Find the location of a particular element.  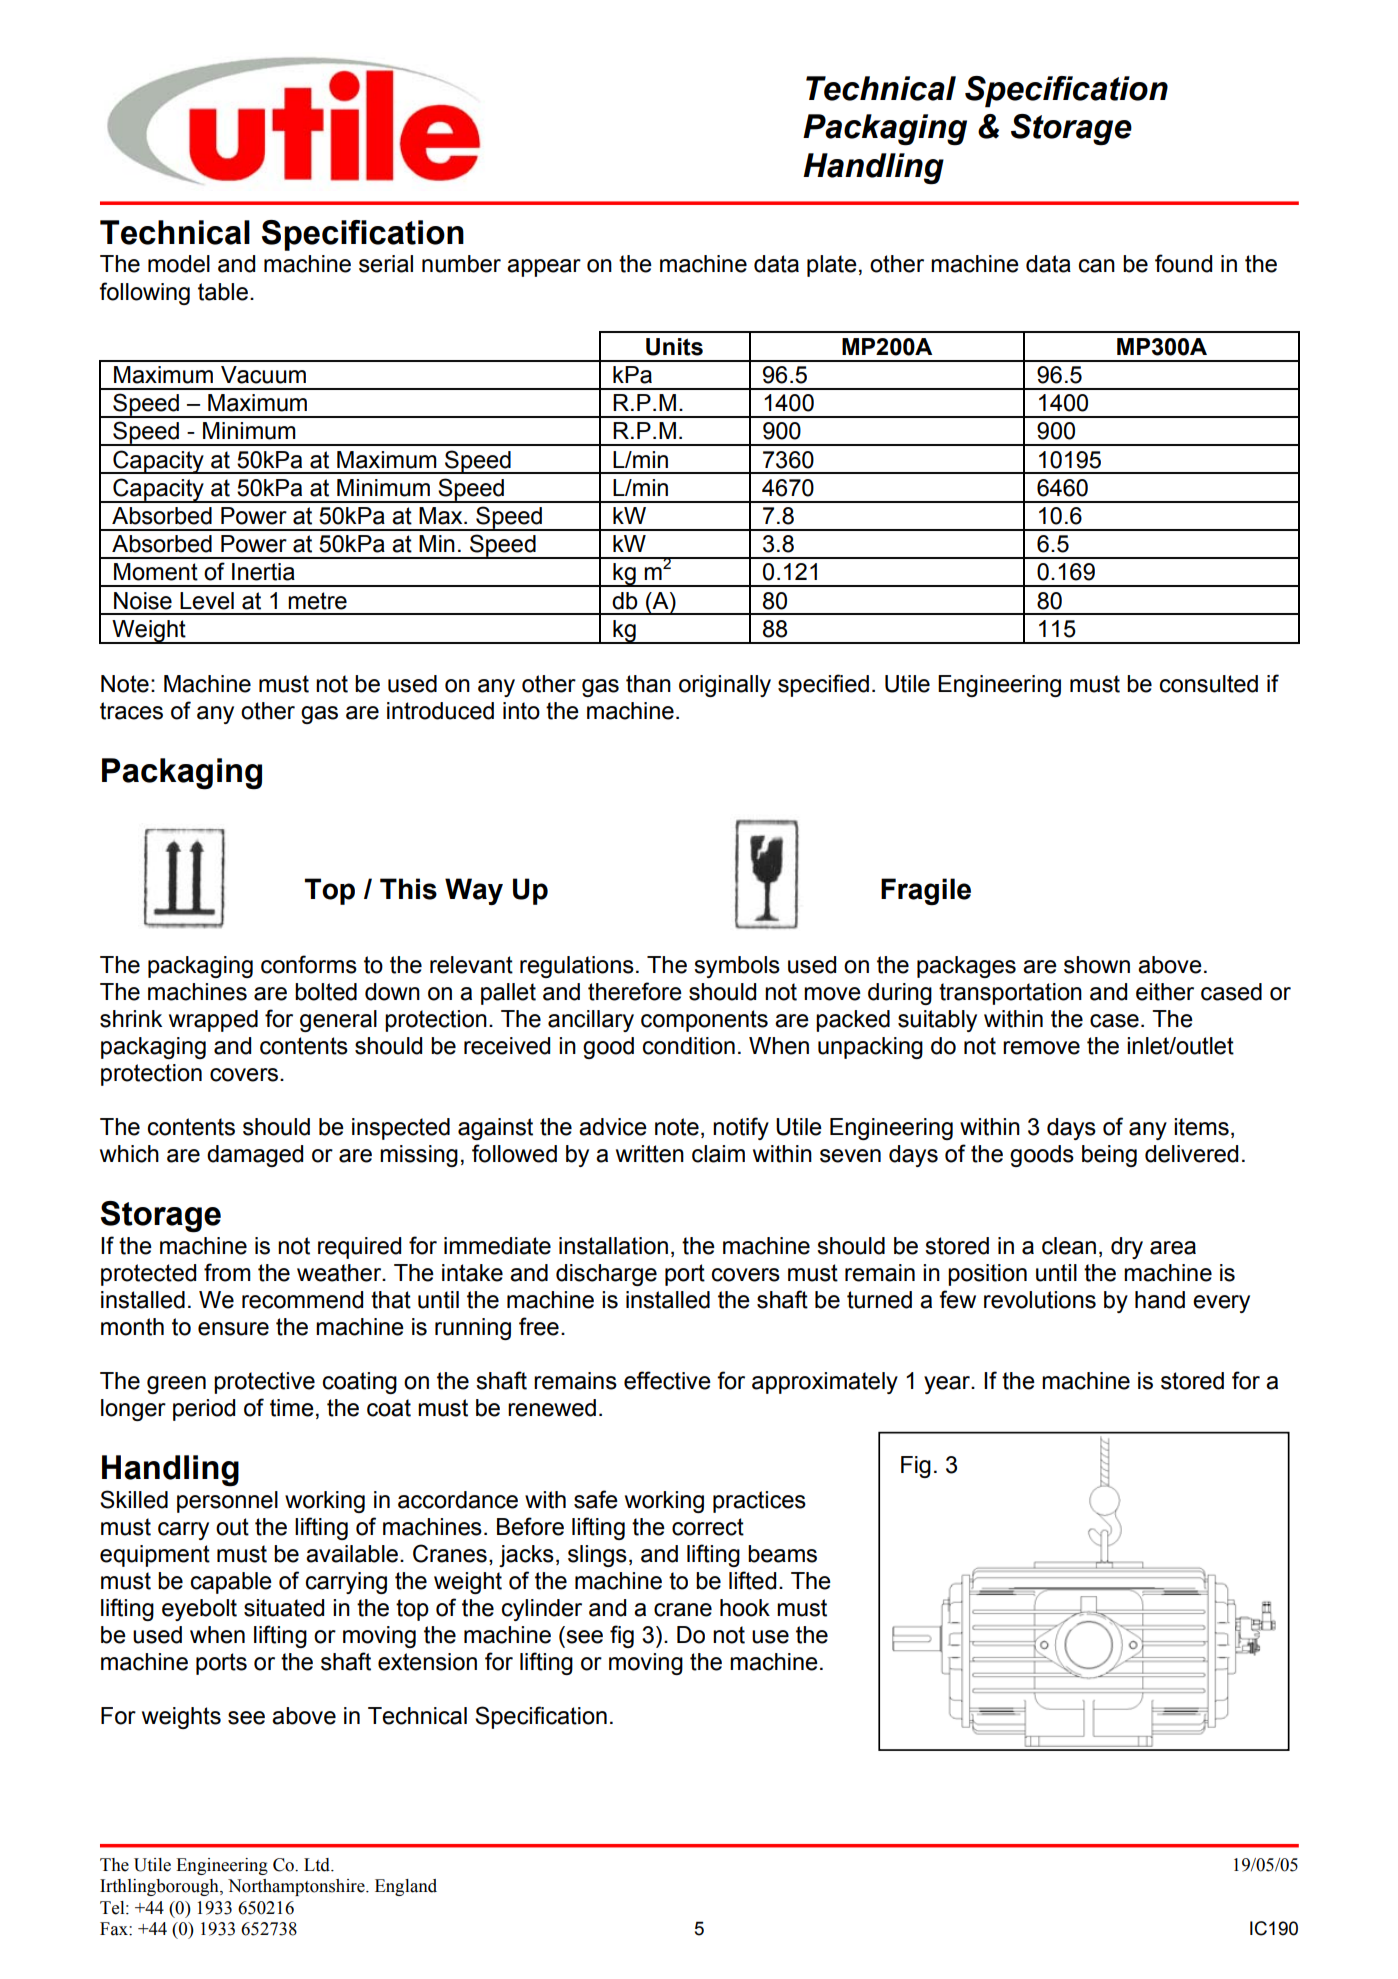

shown is located at coordinates (1097, 965).
